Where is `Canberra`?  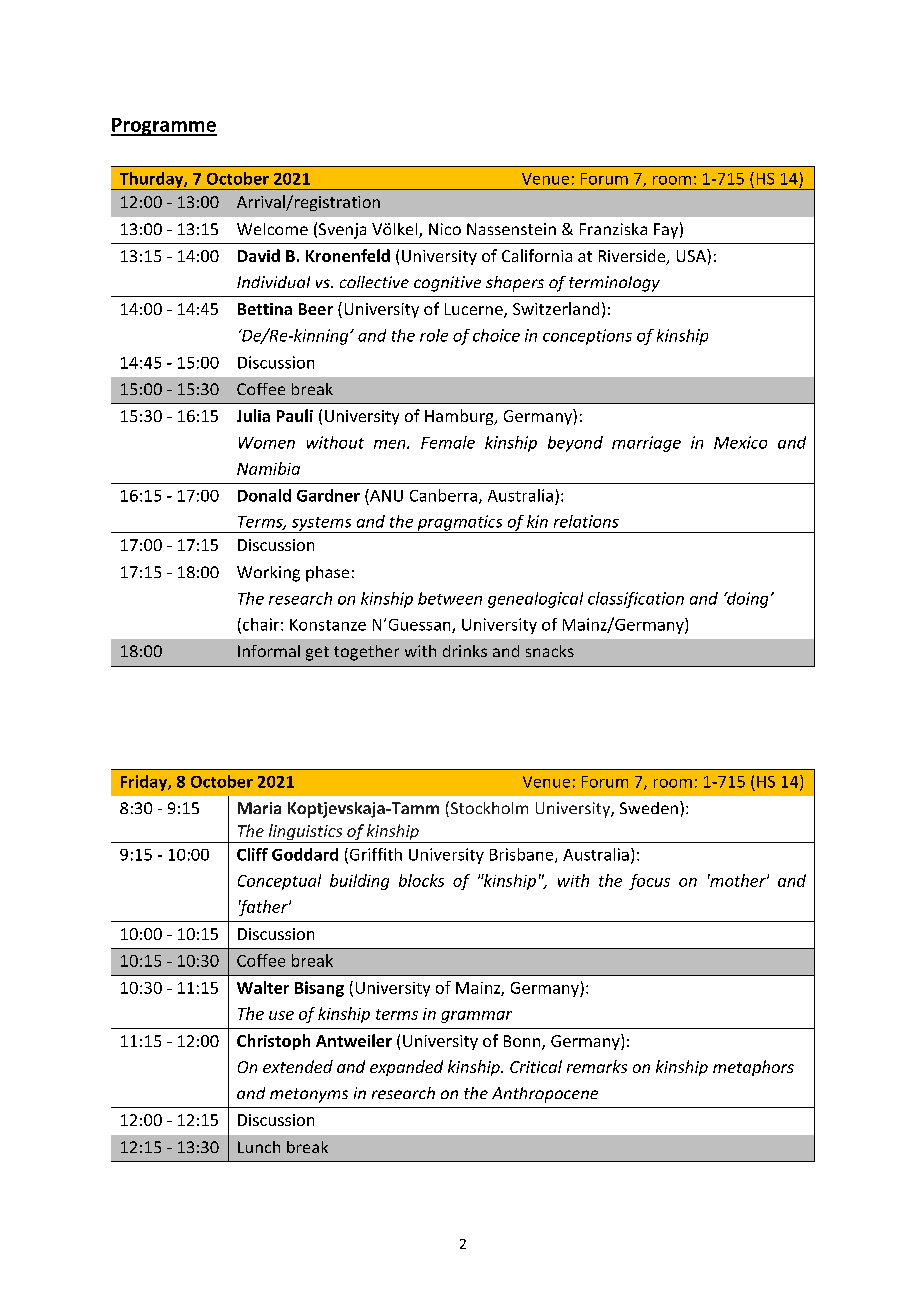
Canberra is located at coordinates (443, 495).
